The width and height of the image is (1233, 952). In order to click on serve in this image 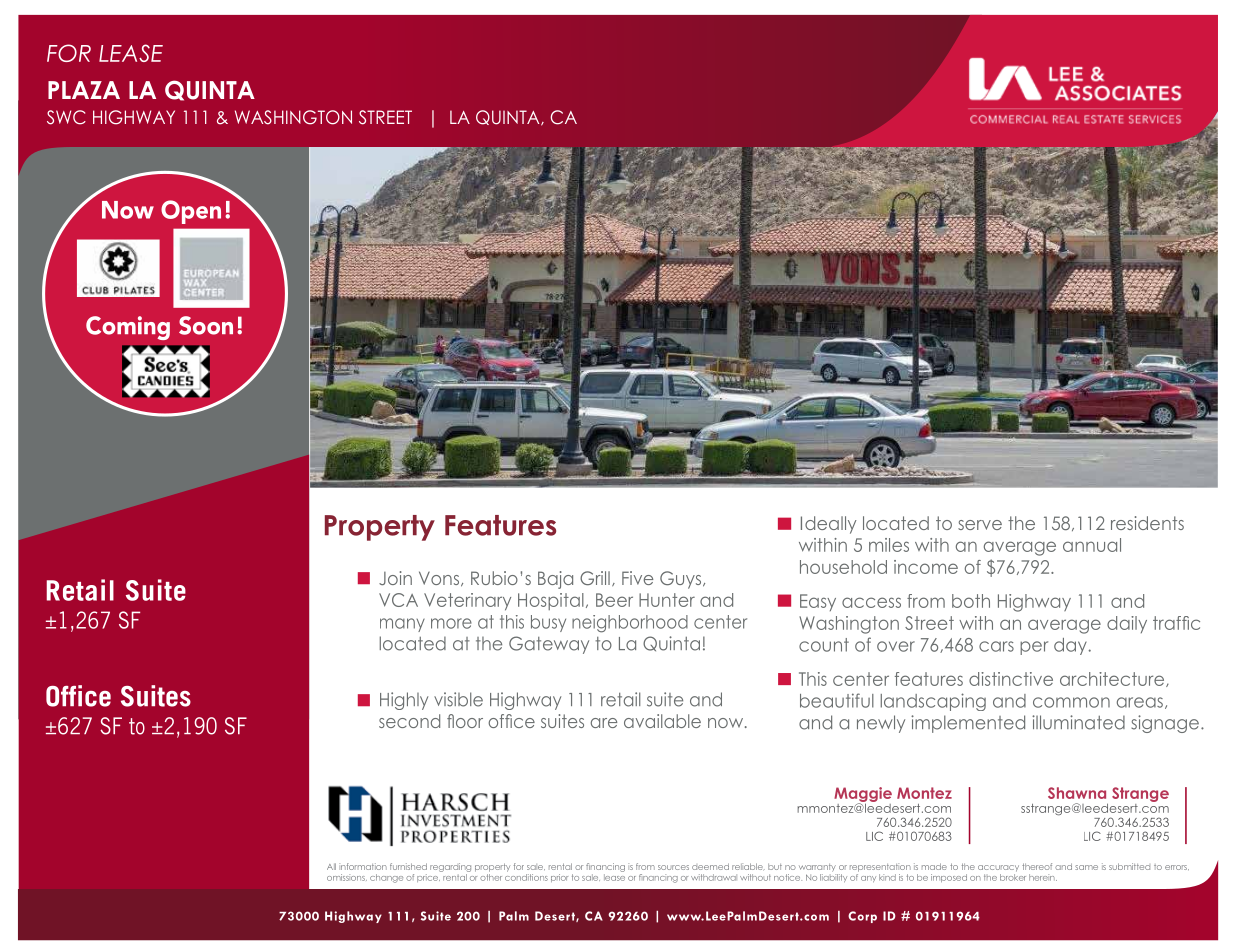, I will do `click(980, 525)`.
